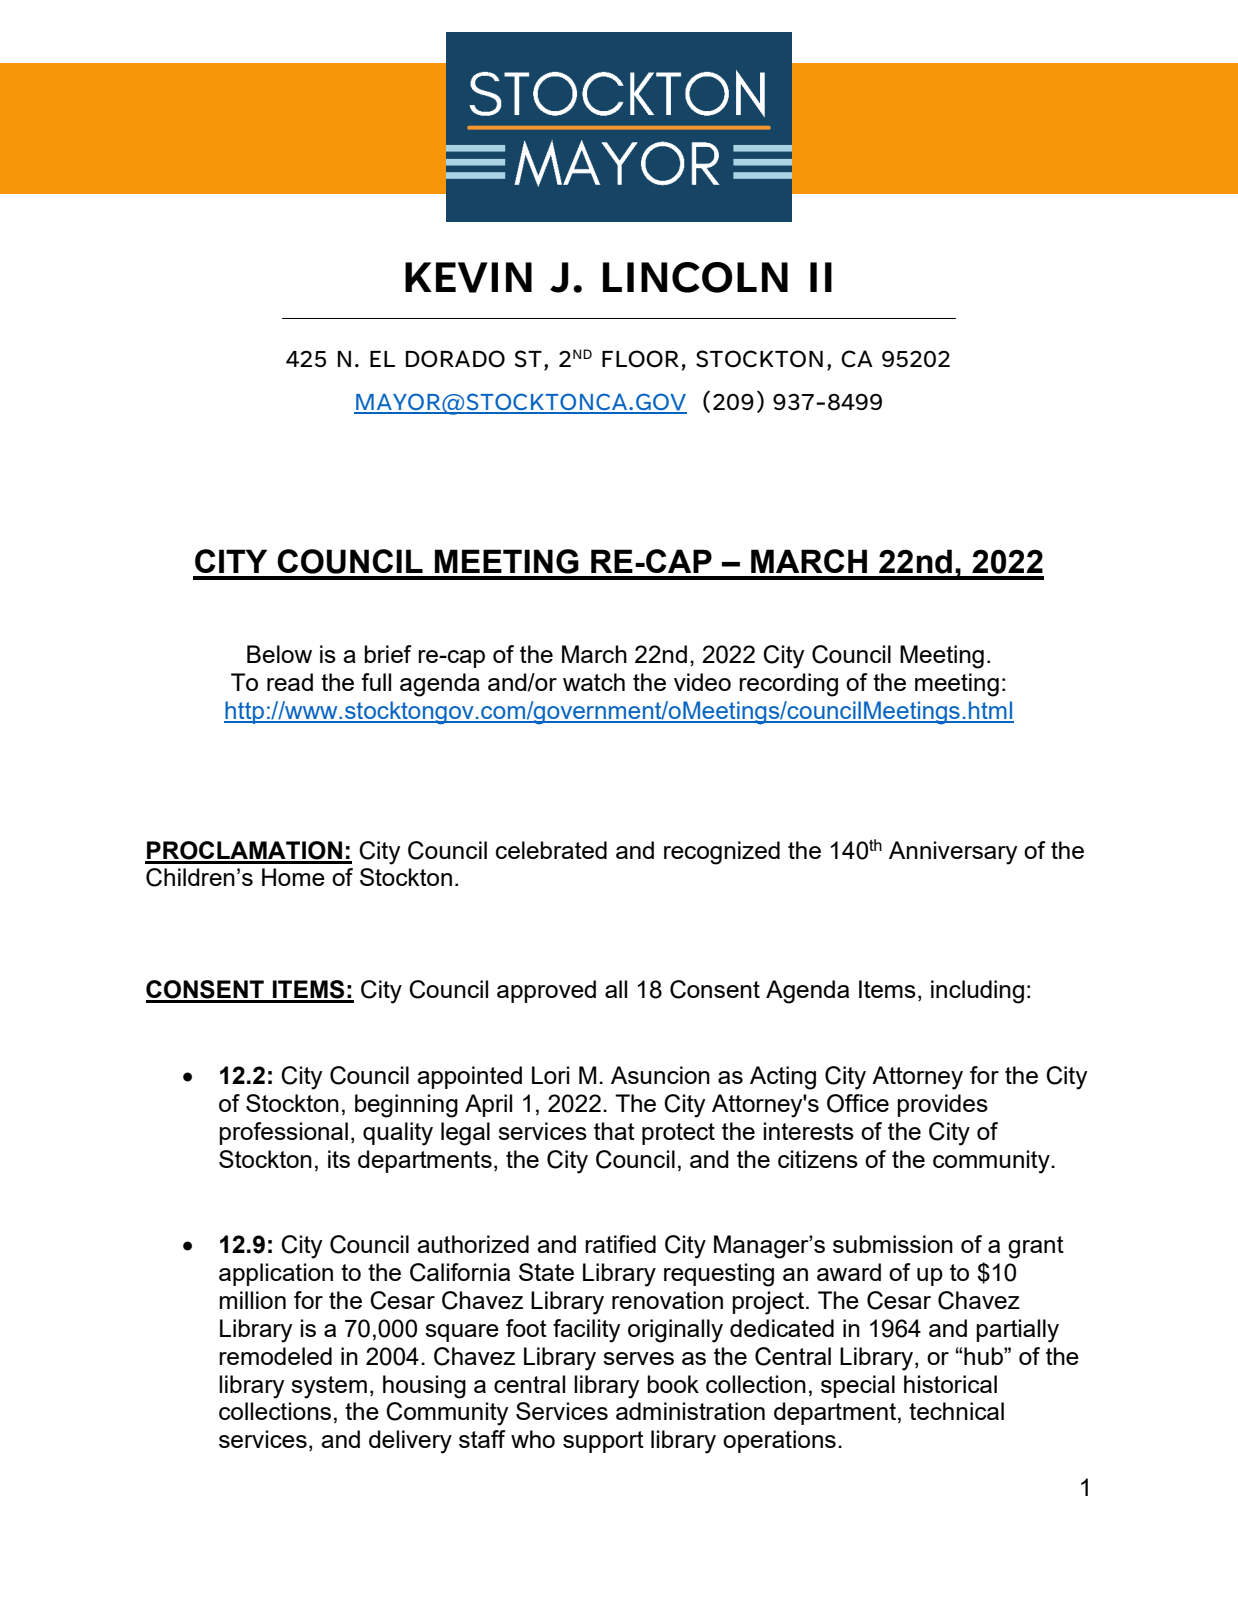 Image resolution: width=1238 pixels, height=1602 pixels. What do you see at coordinates (953, 853) in the screenshot?
I see `Anniversary` at bounding box center [953, 853].
